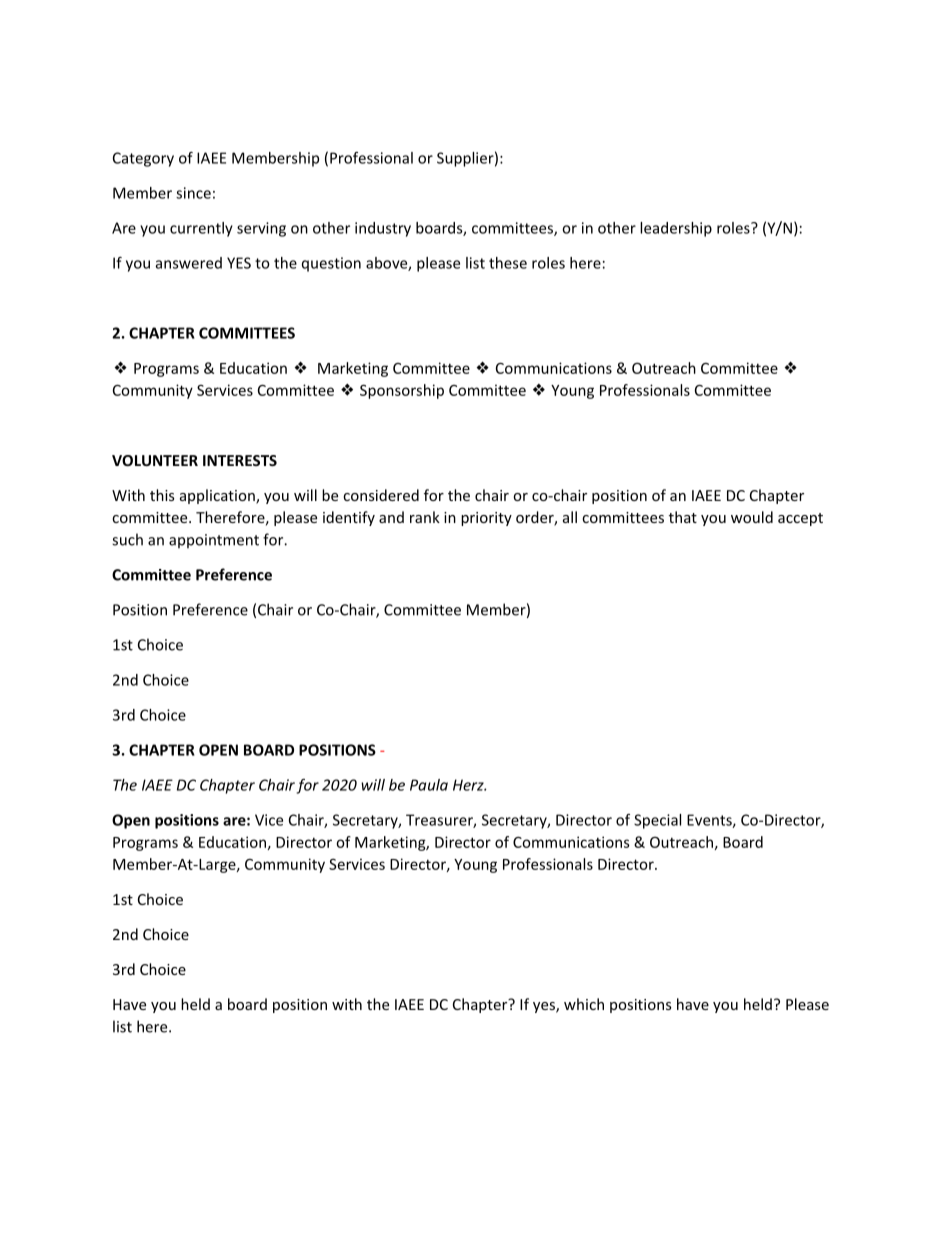 This screenshot has width=952, height=1233. What do you see at coordinates (127, 539) in the screenshot?
I see `such` at bounding box center [127, 539].
